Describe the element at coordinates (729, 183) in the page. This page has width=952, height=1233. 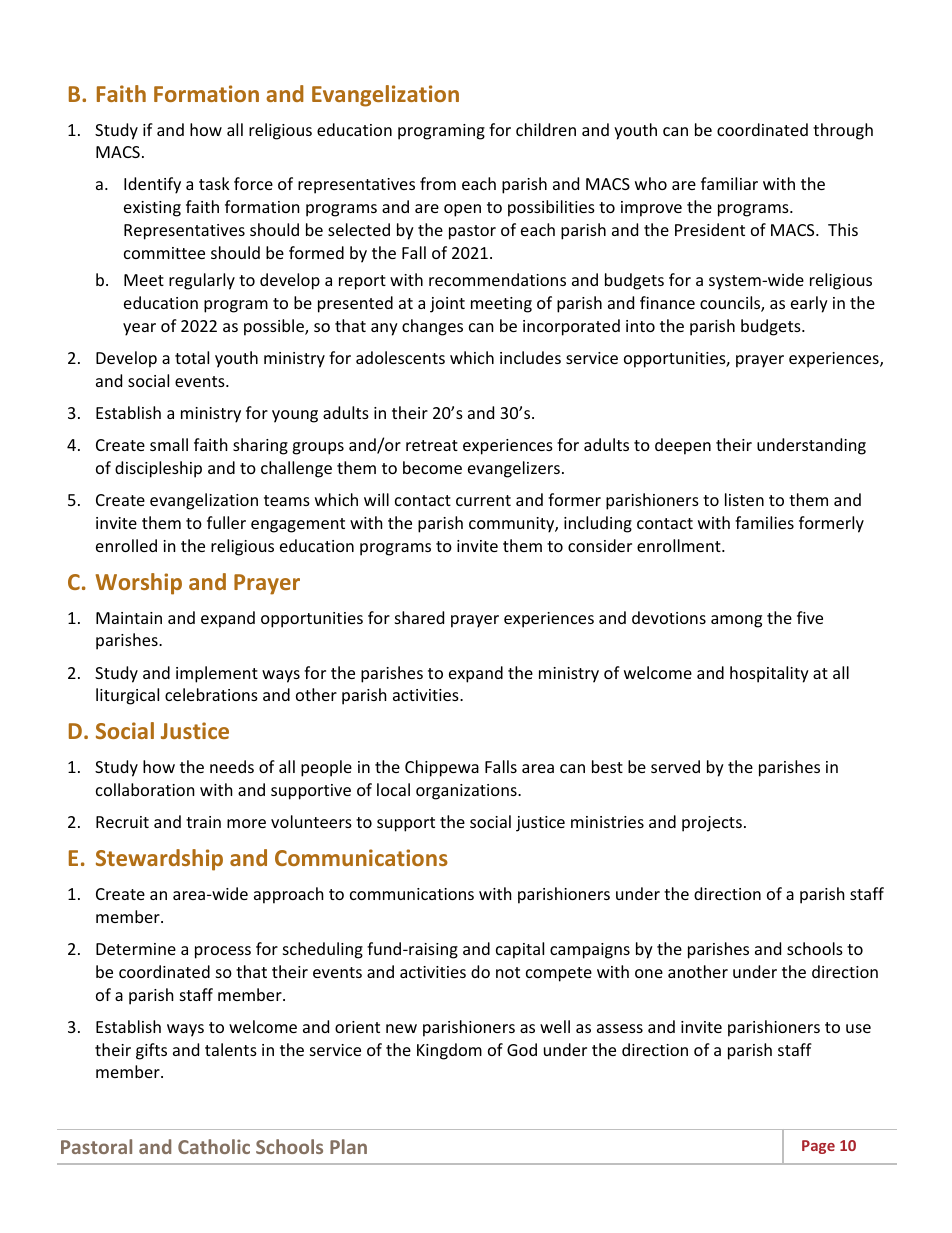
I see `familiar` at that location.
